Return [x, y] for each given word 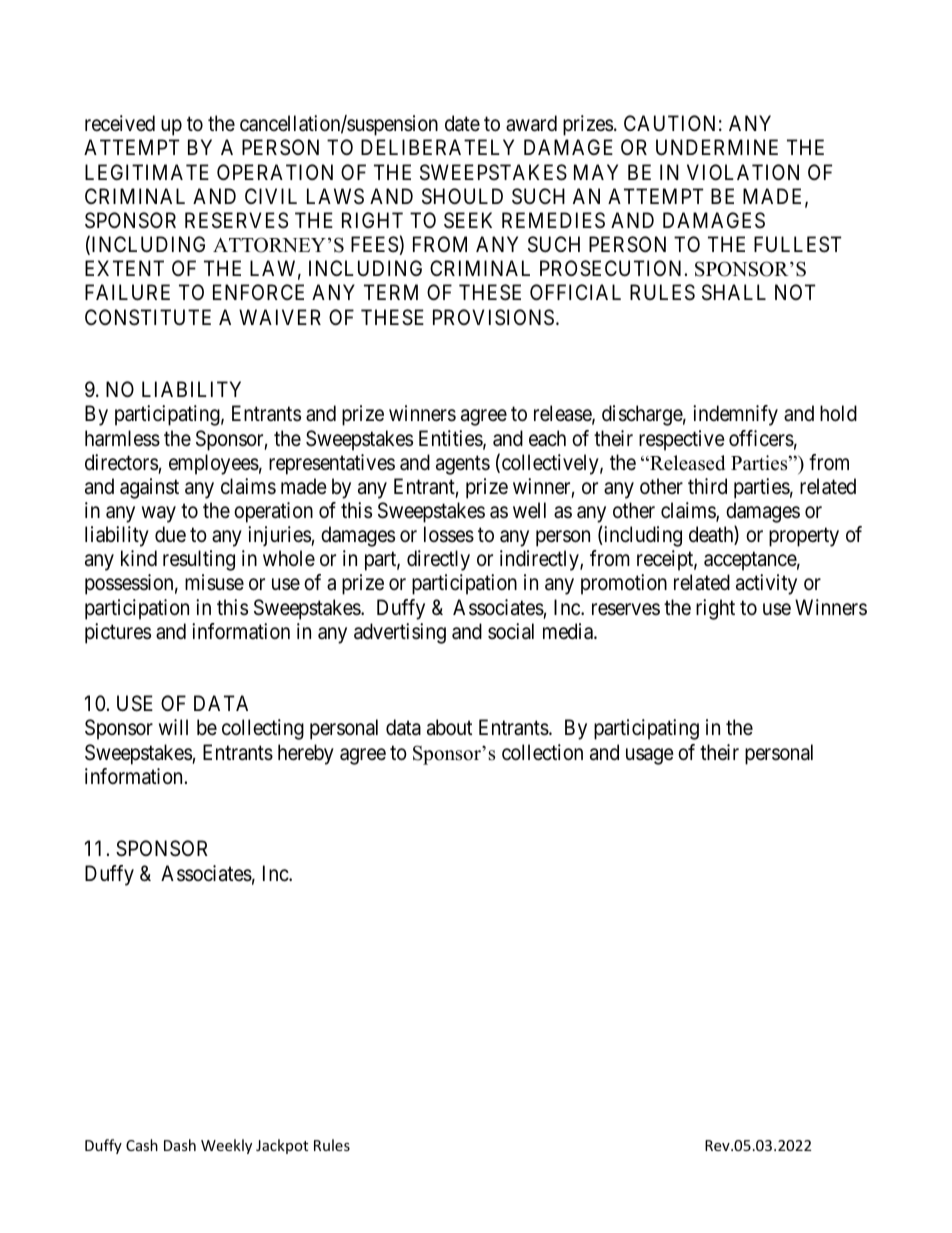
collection [542, 752]
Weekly [226, 1146]
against [149, 488]
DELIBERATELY [437, 147]
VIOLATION [743, 172]
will [173, 727]
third [707, 486]
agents [463, 465]
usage [650, 756]
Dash [180, 1145]
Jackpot [282, 1146]
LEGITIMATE [147, 172]
